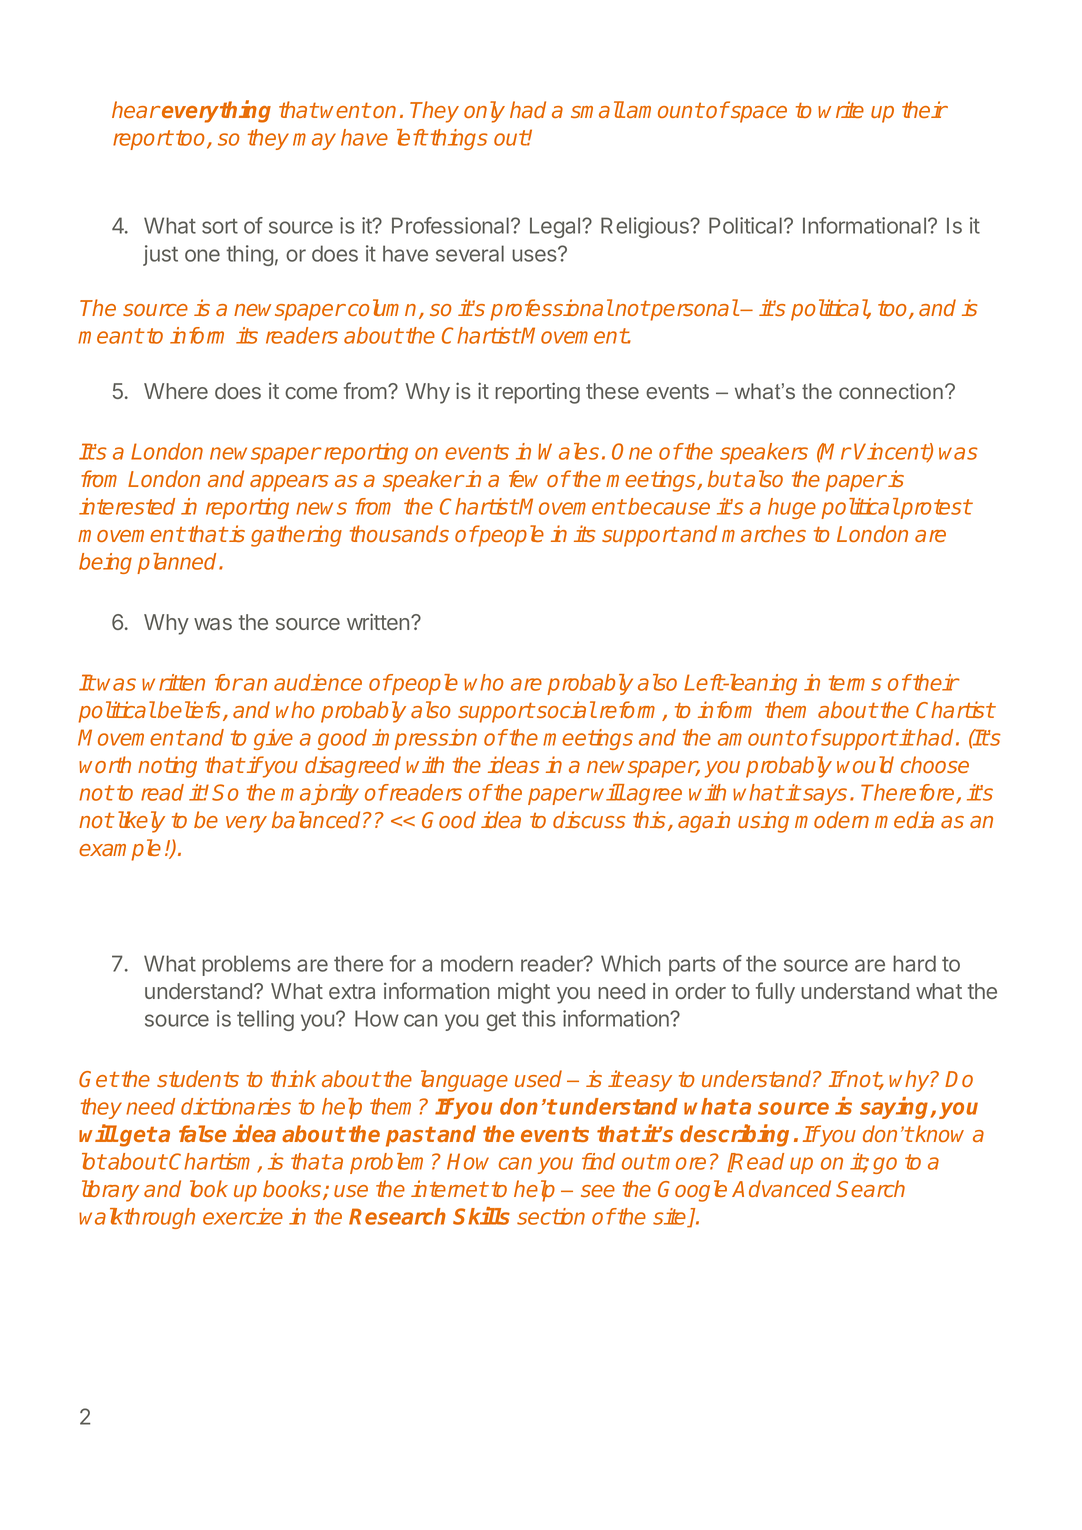  I want to click on Skills, so click(481, 1216).
